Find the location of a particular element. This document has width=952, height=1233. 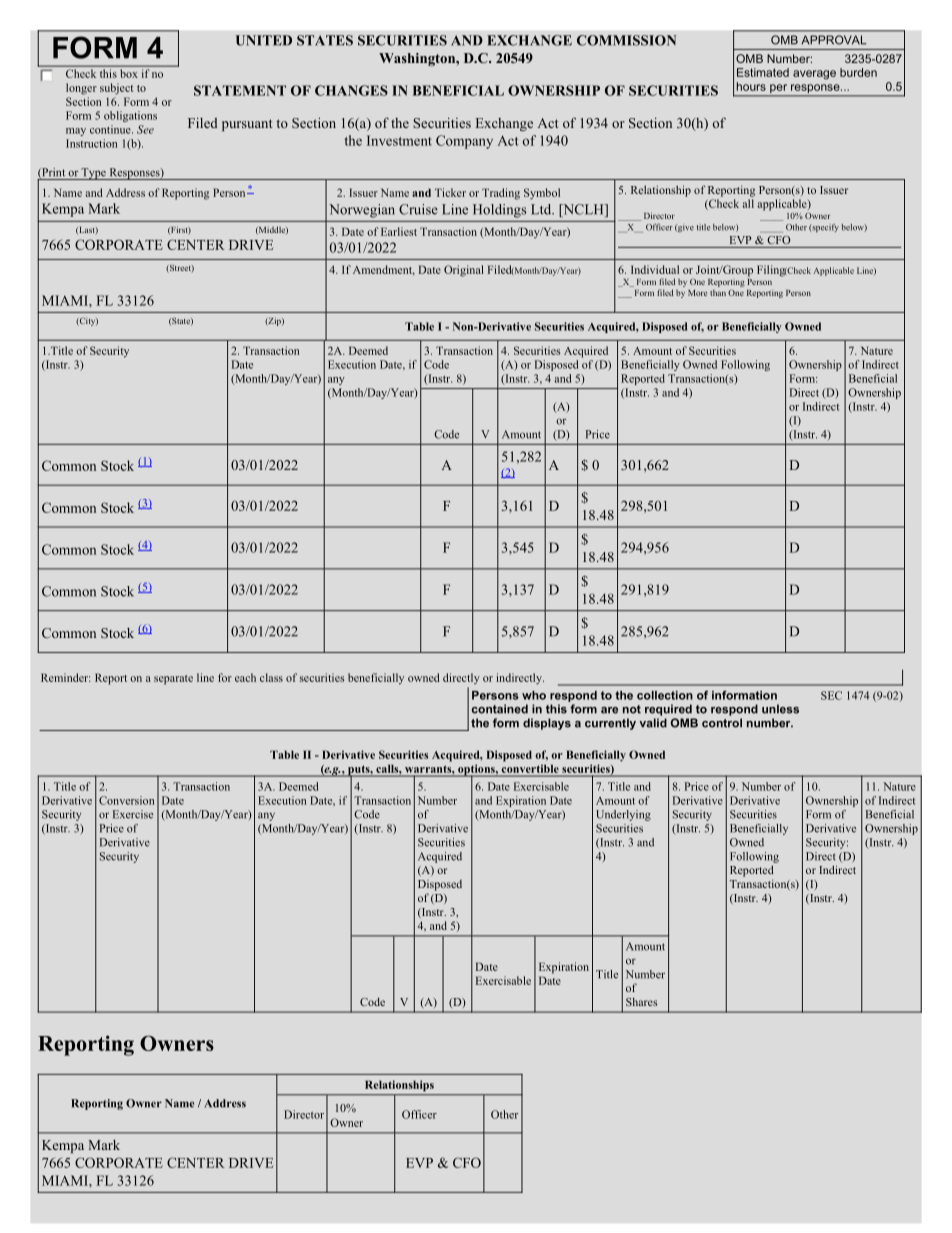

CHANGES is located at coordinates (351, 90).
